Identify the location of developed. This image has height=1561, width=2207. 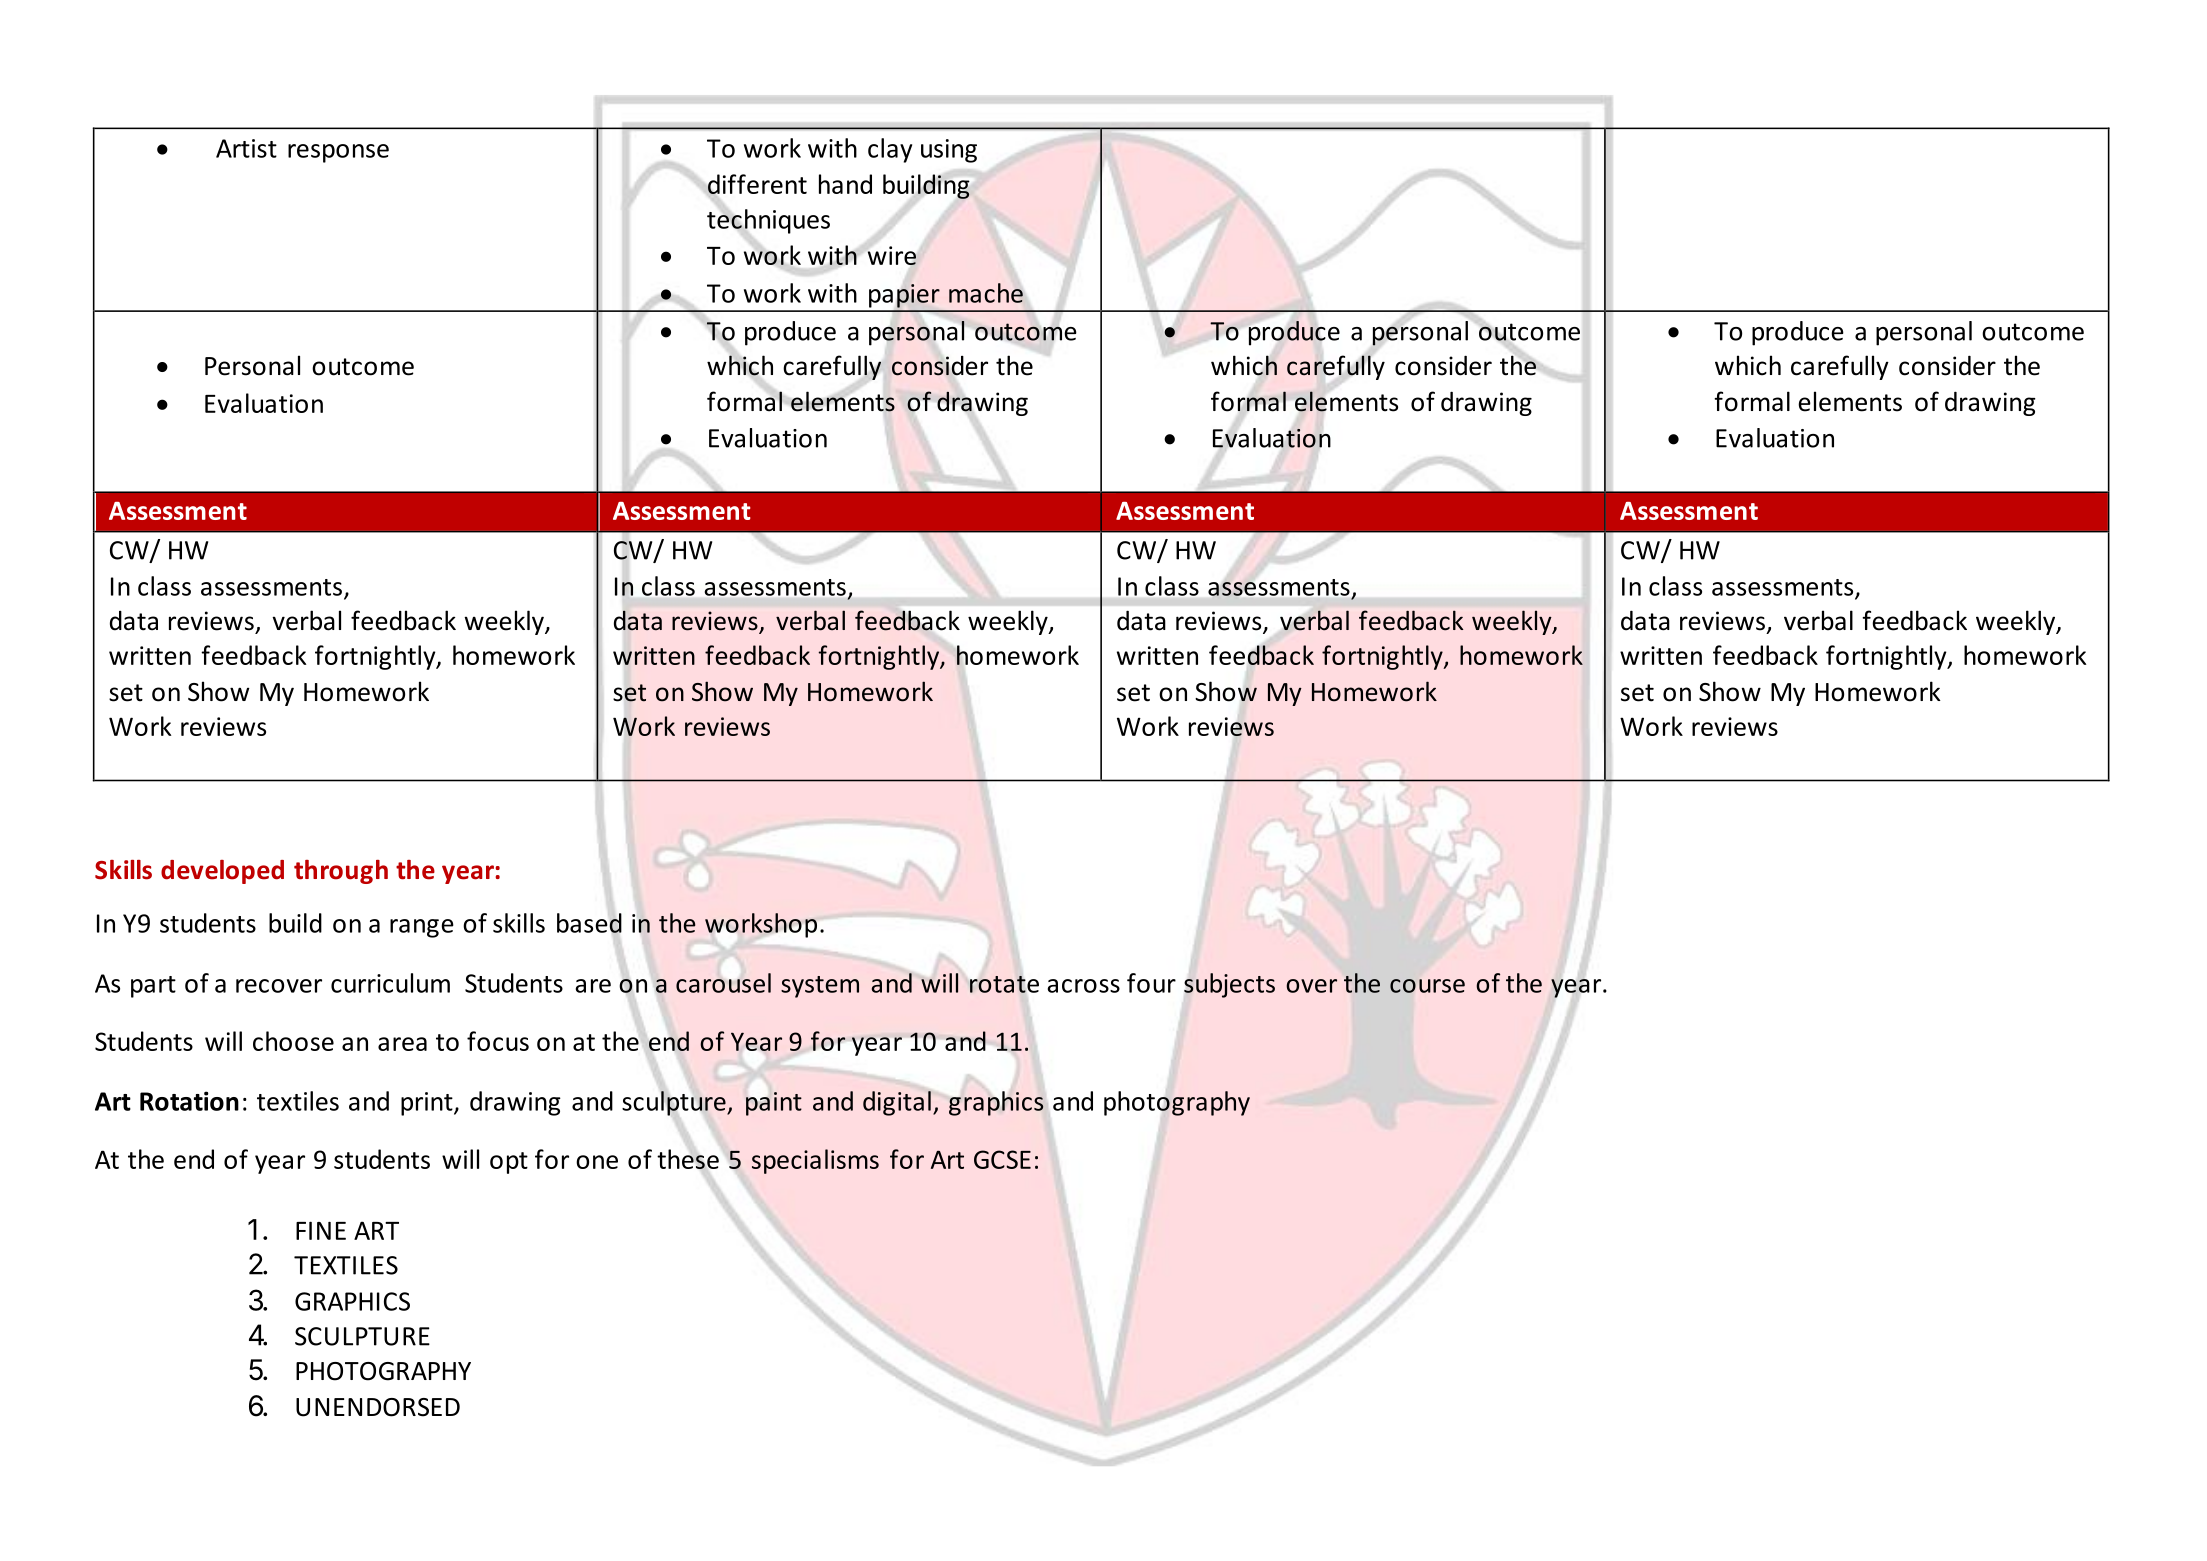
(222, 872).
